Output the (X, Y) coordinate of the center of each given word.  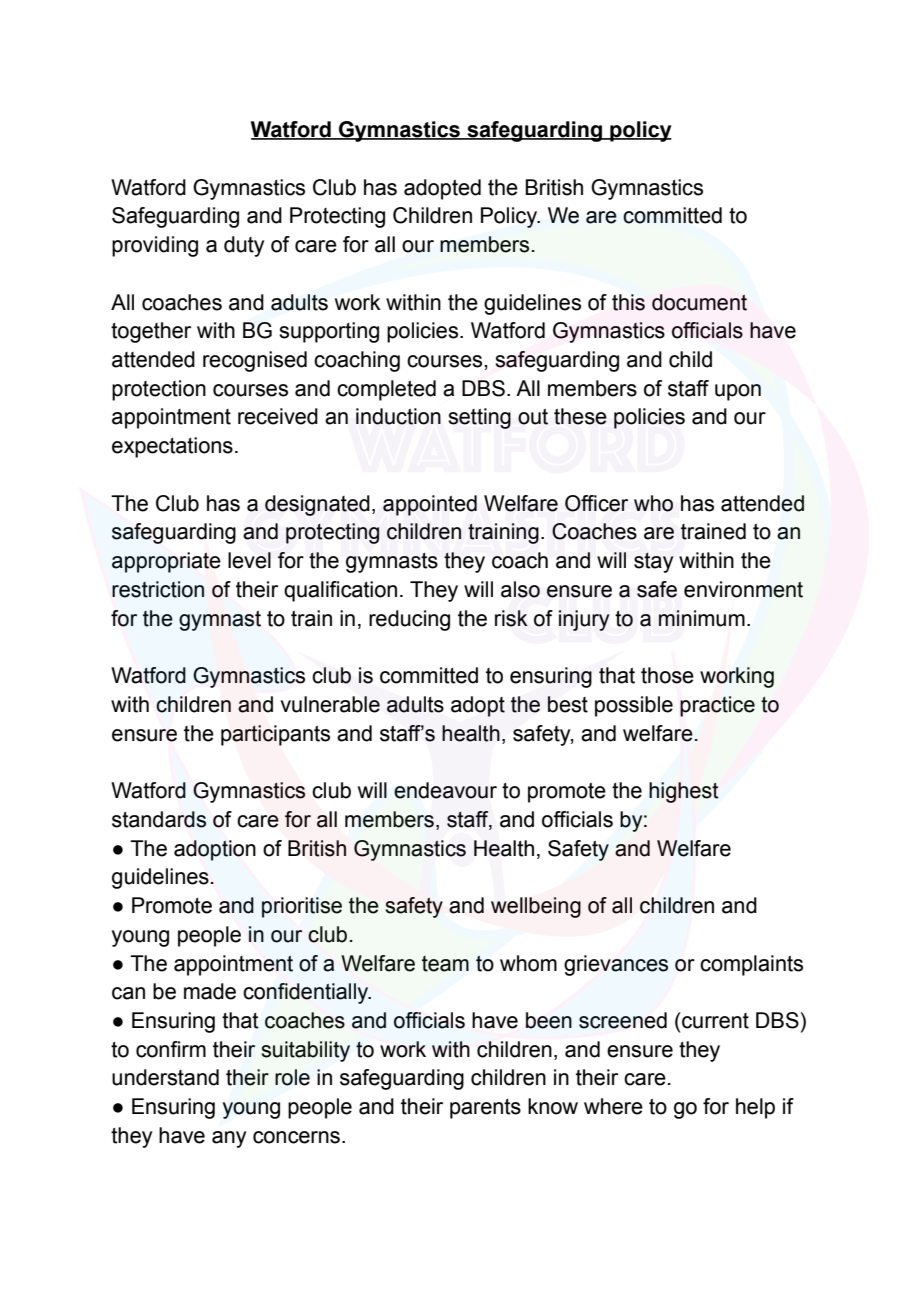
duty (244, 246)
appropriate (166, 562)
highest (684, 792)
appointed (430, 505)
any (229, 1139)
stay (654, 562)
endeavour (445, 790)
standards (159, 819)
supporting (329, 332)
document (699, 302)
